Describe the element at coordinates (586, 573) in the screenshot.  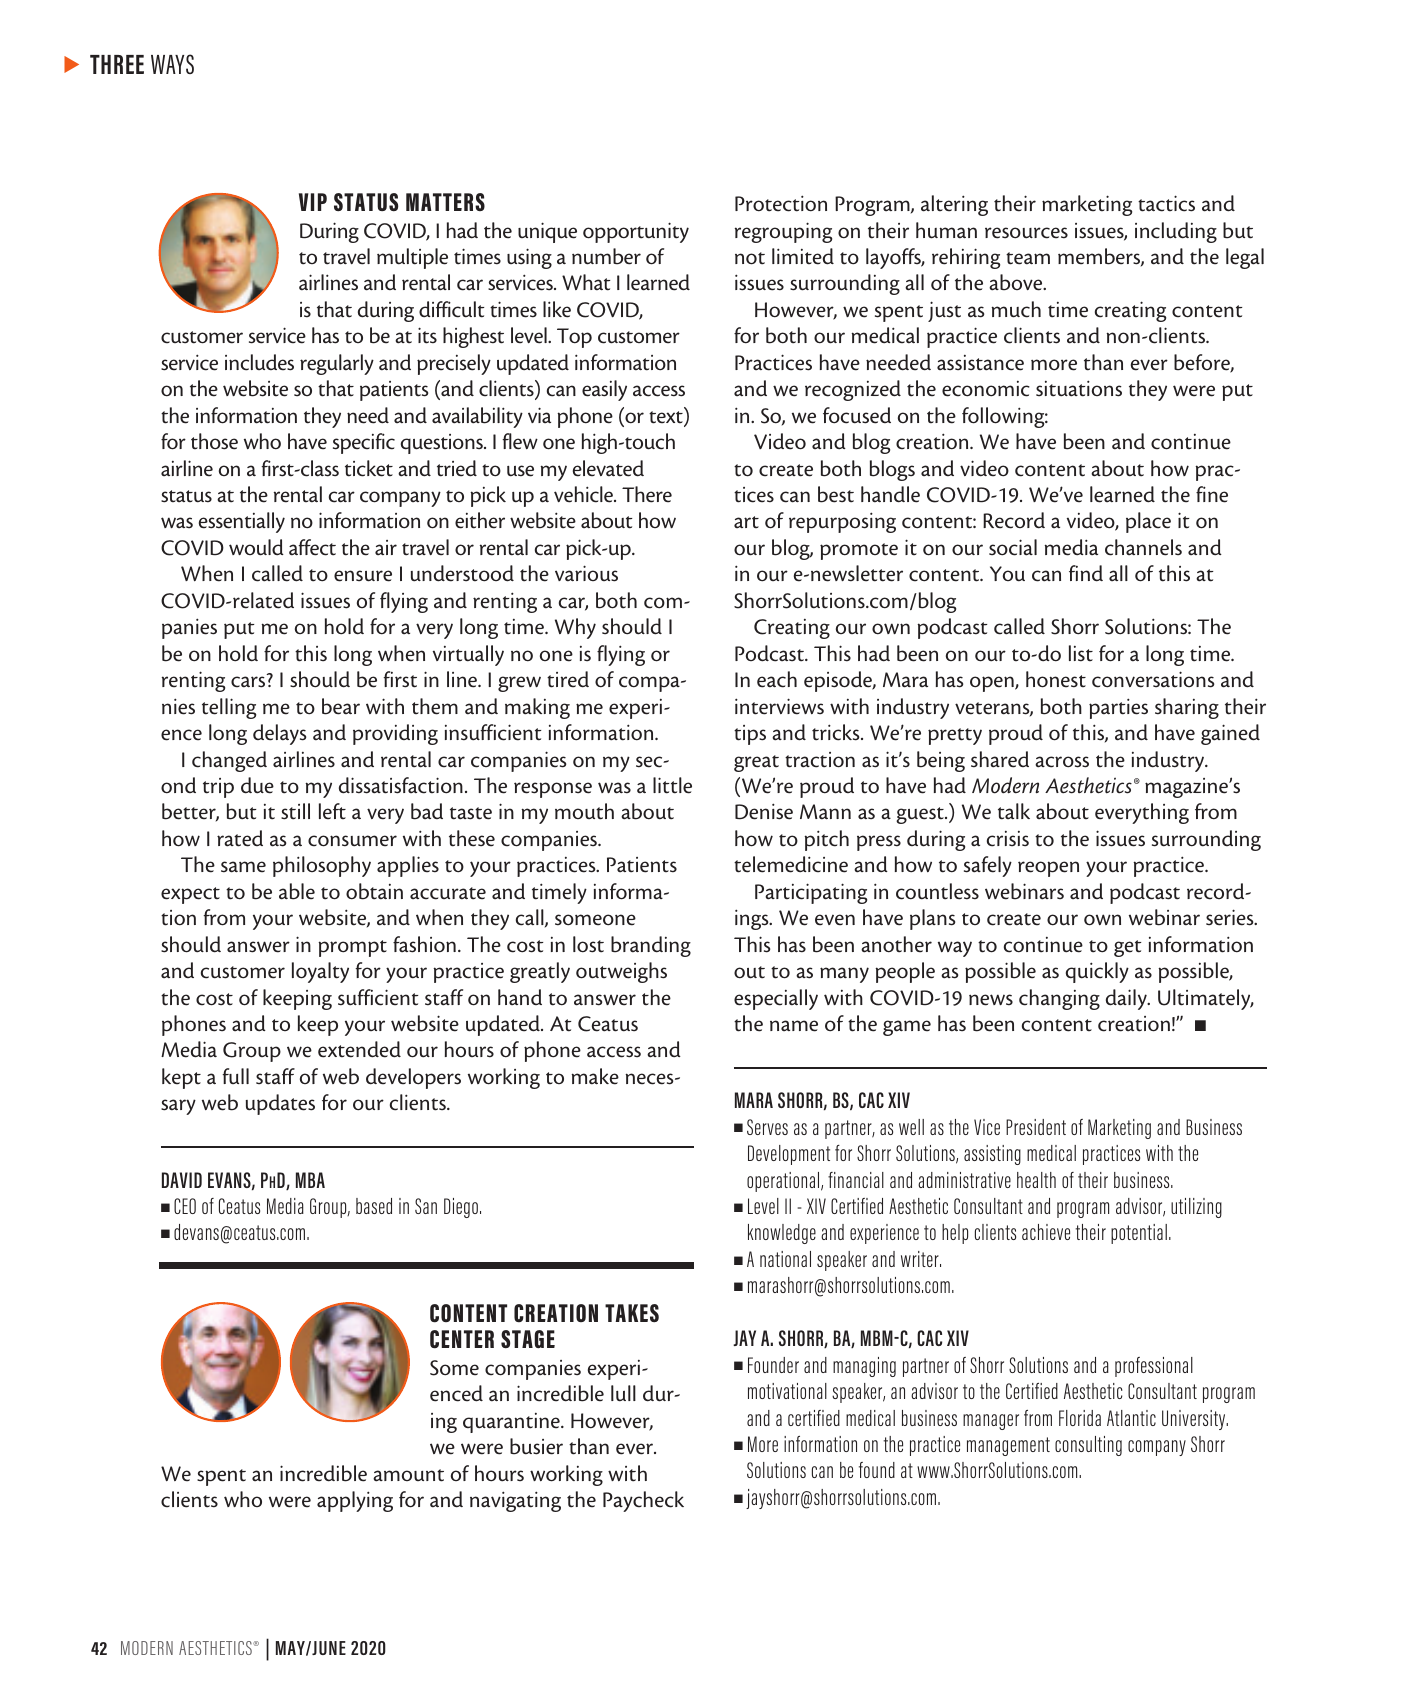
I see `various` at that location.
